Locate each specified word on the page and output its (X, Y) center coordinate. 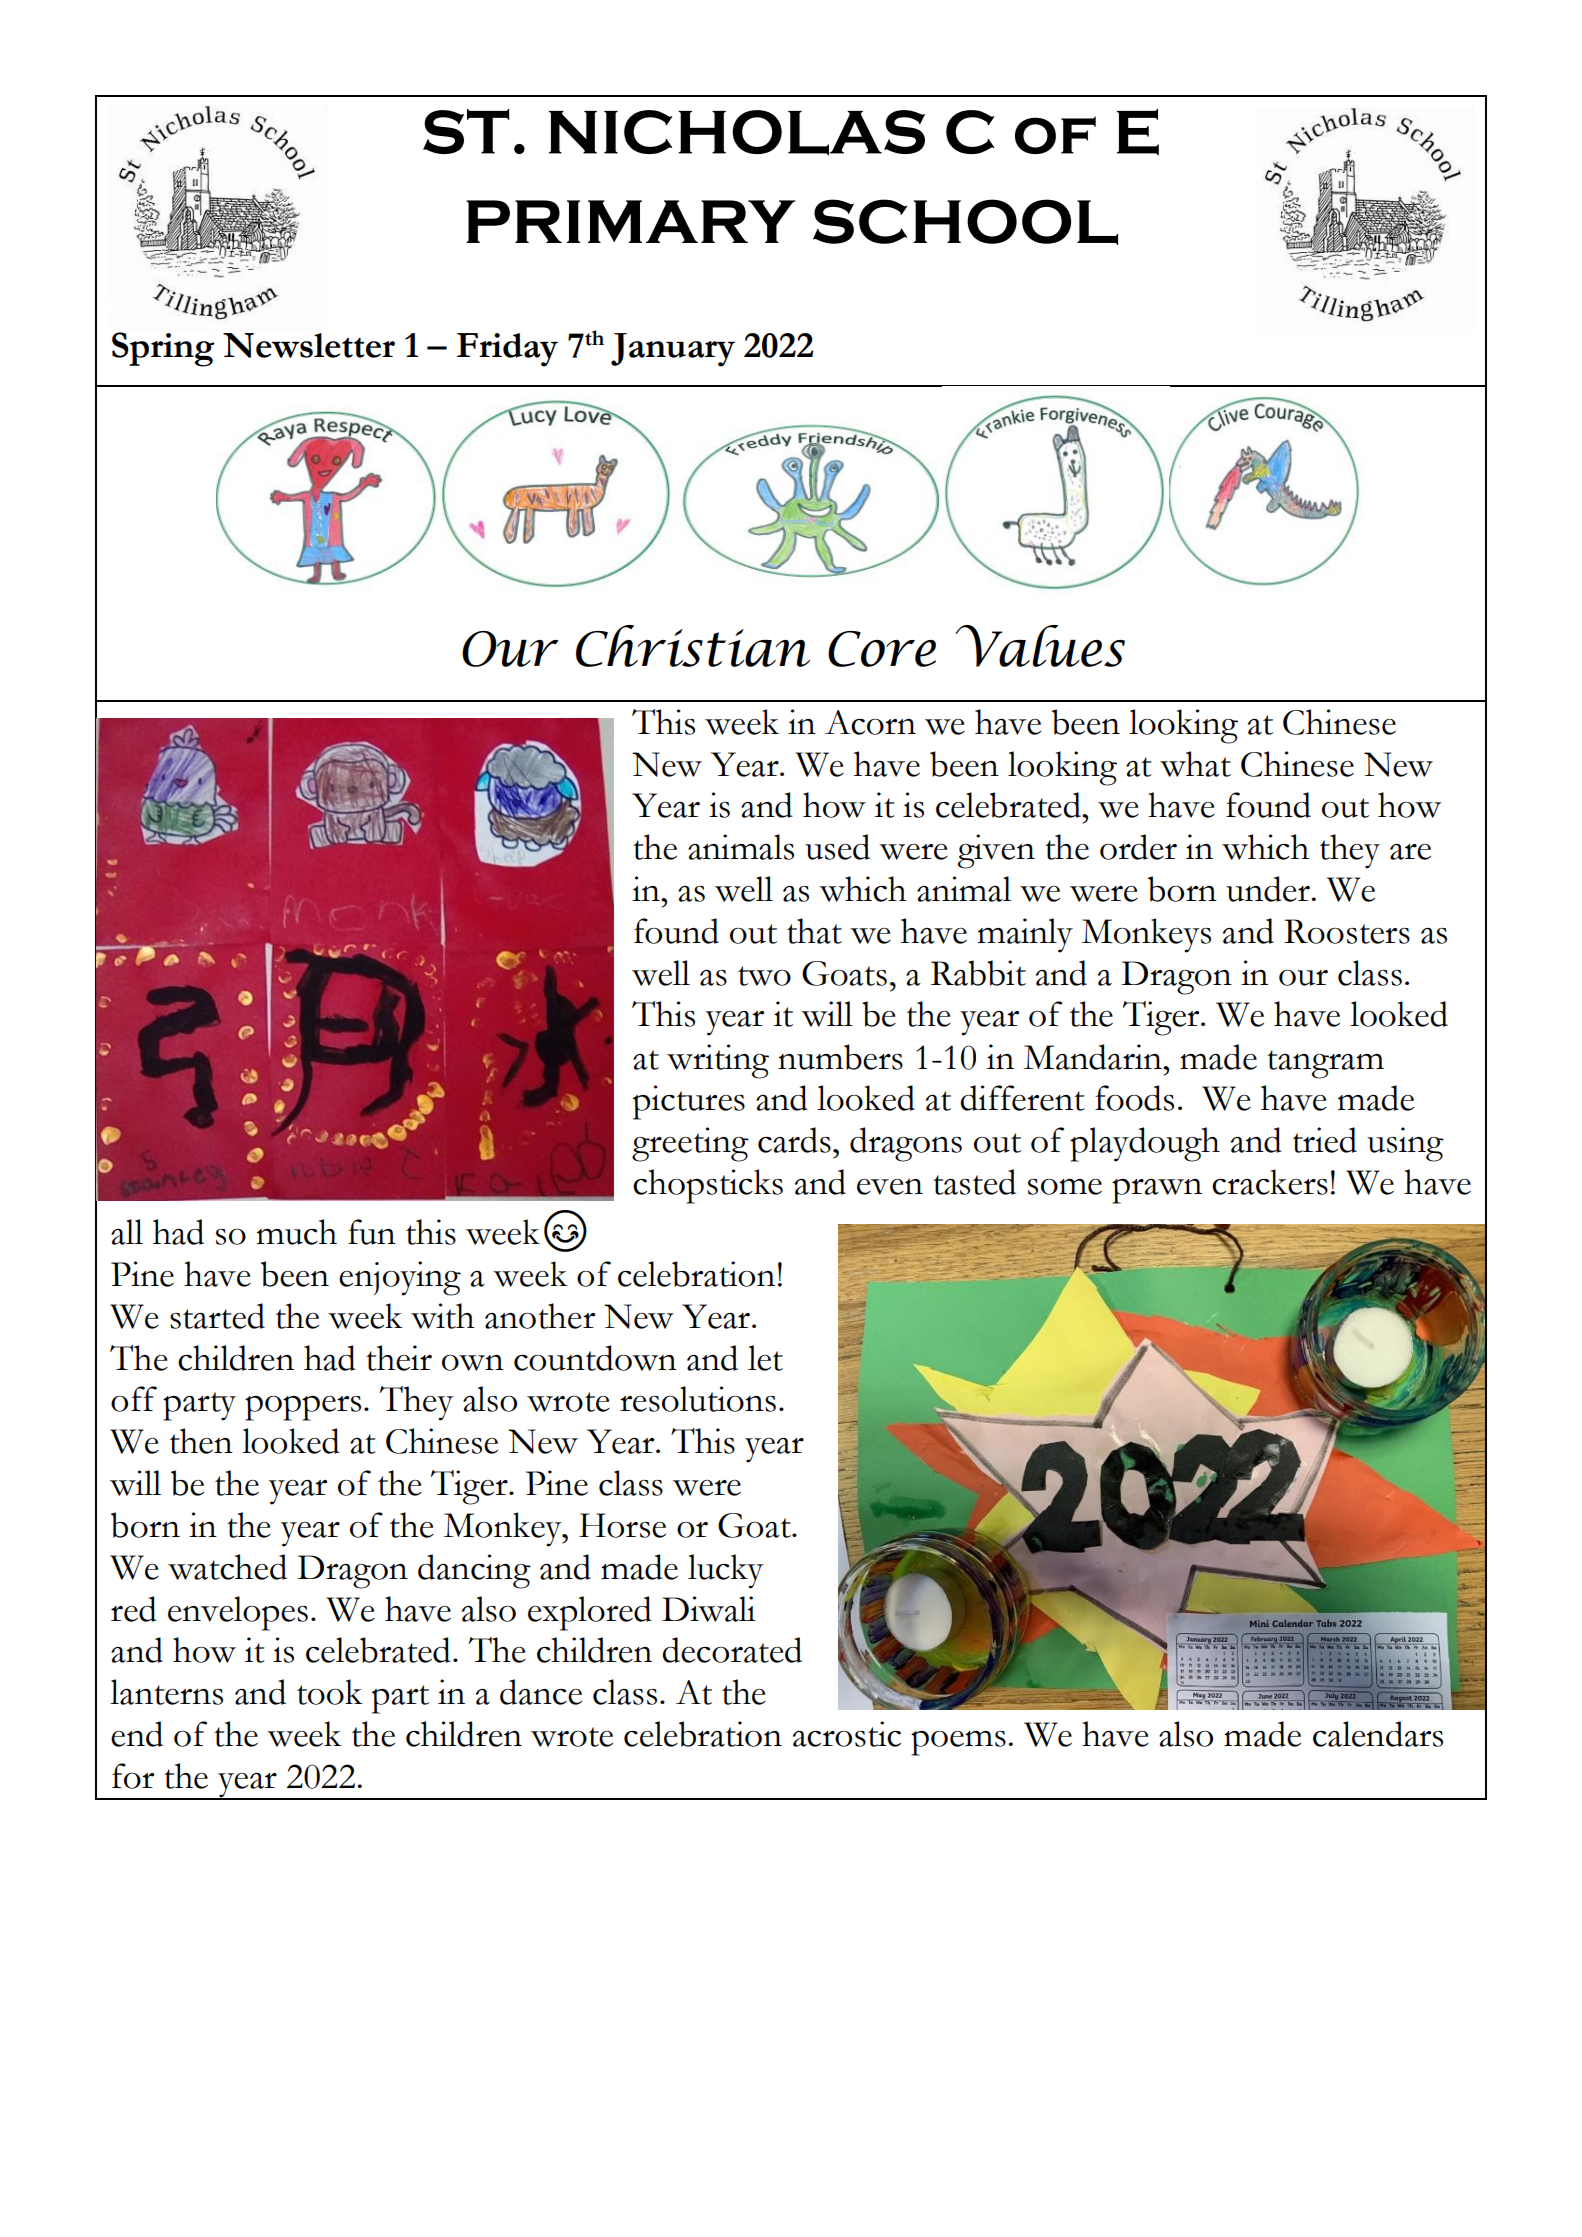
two (764, 976)
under (1269, 889)
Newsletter (309, 345)
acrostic (847, 1734)
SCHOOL (965, 222)
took (330, 1692)
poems (958, 1743)
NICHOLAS (737, 133)
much (297, 1232)
